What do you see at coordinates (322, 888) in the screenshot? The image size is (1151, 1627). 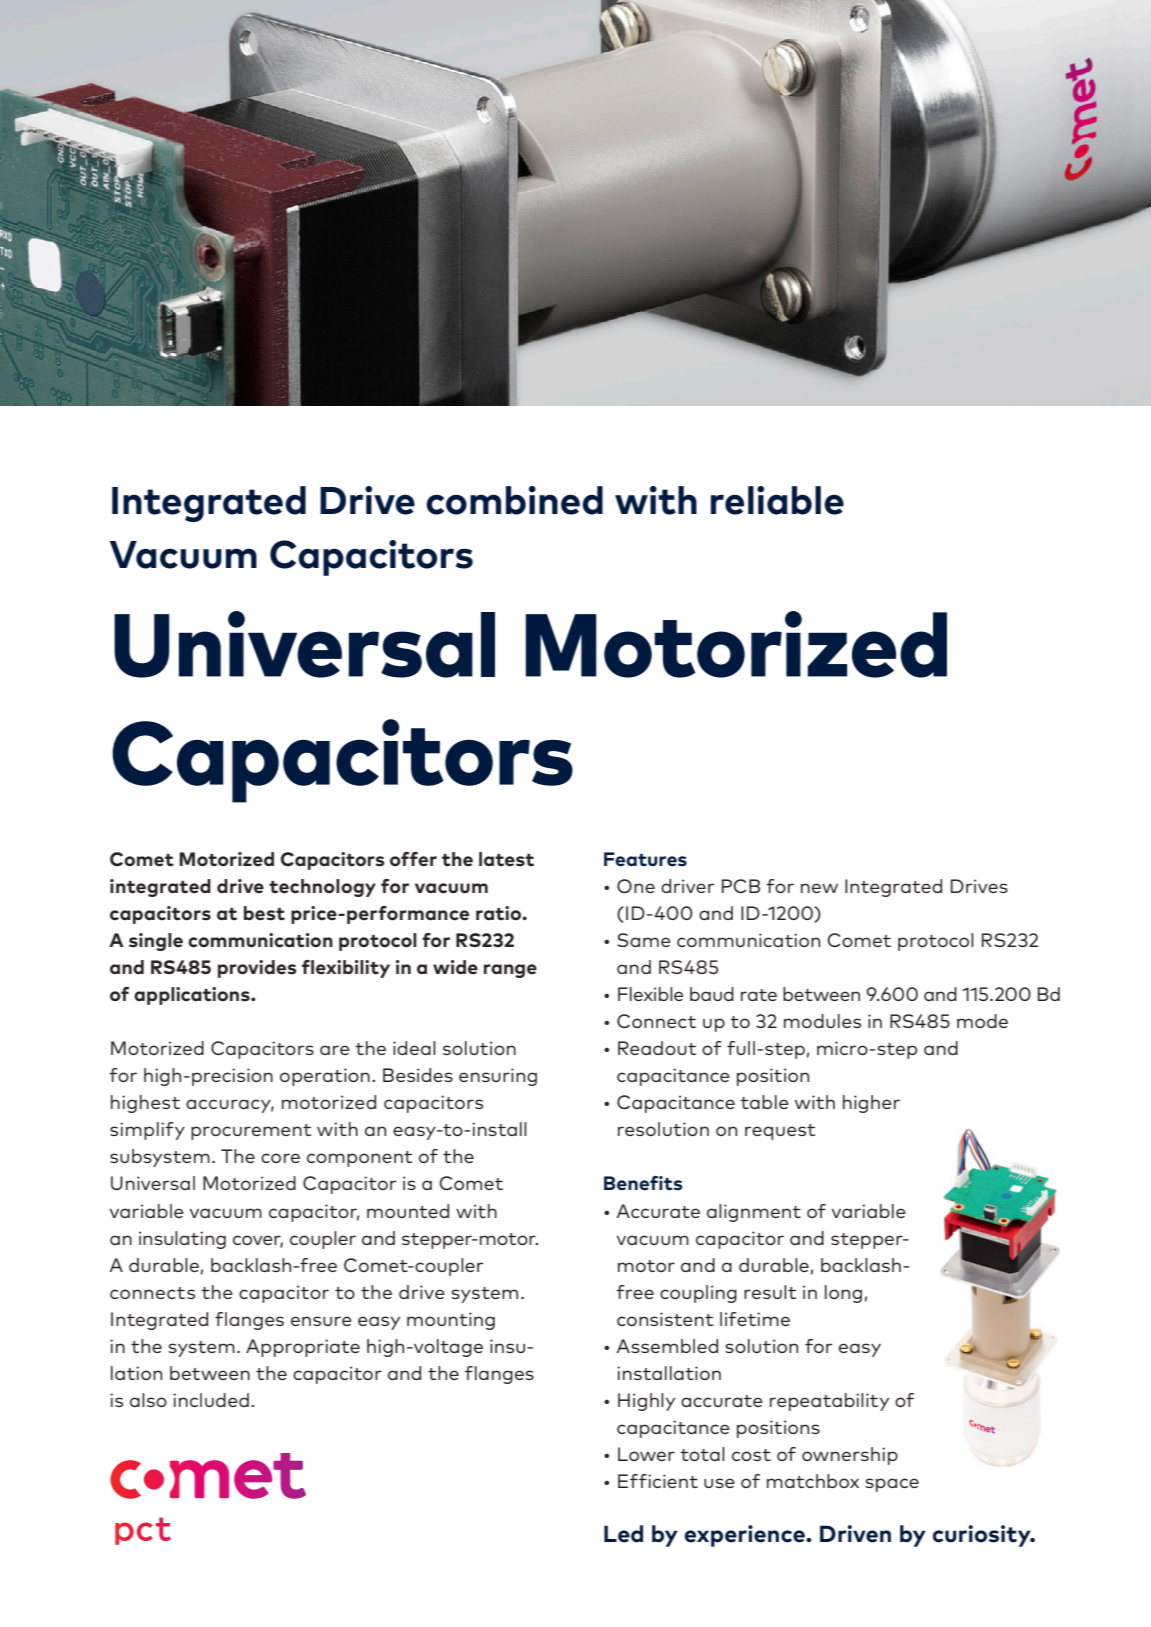 I see `technology` at bounding box center [322, 888].
